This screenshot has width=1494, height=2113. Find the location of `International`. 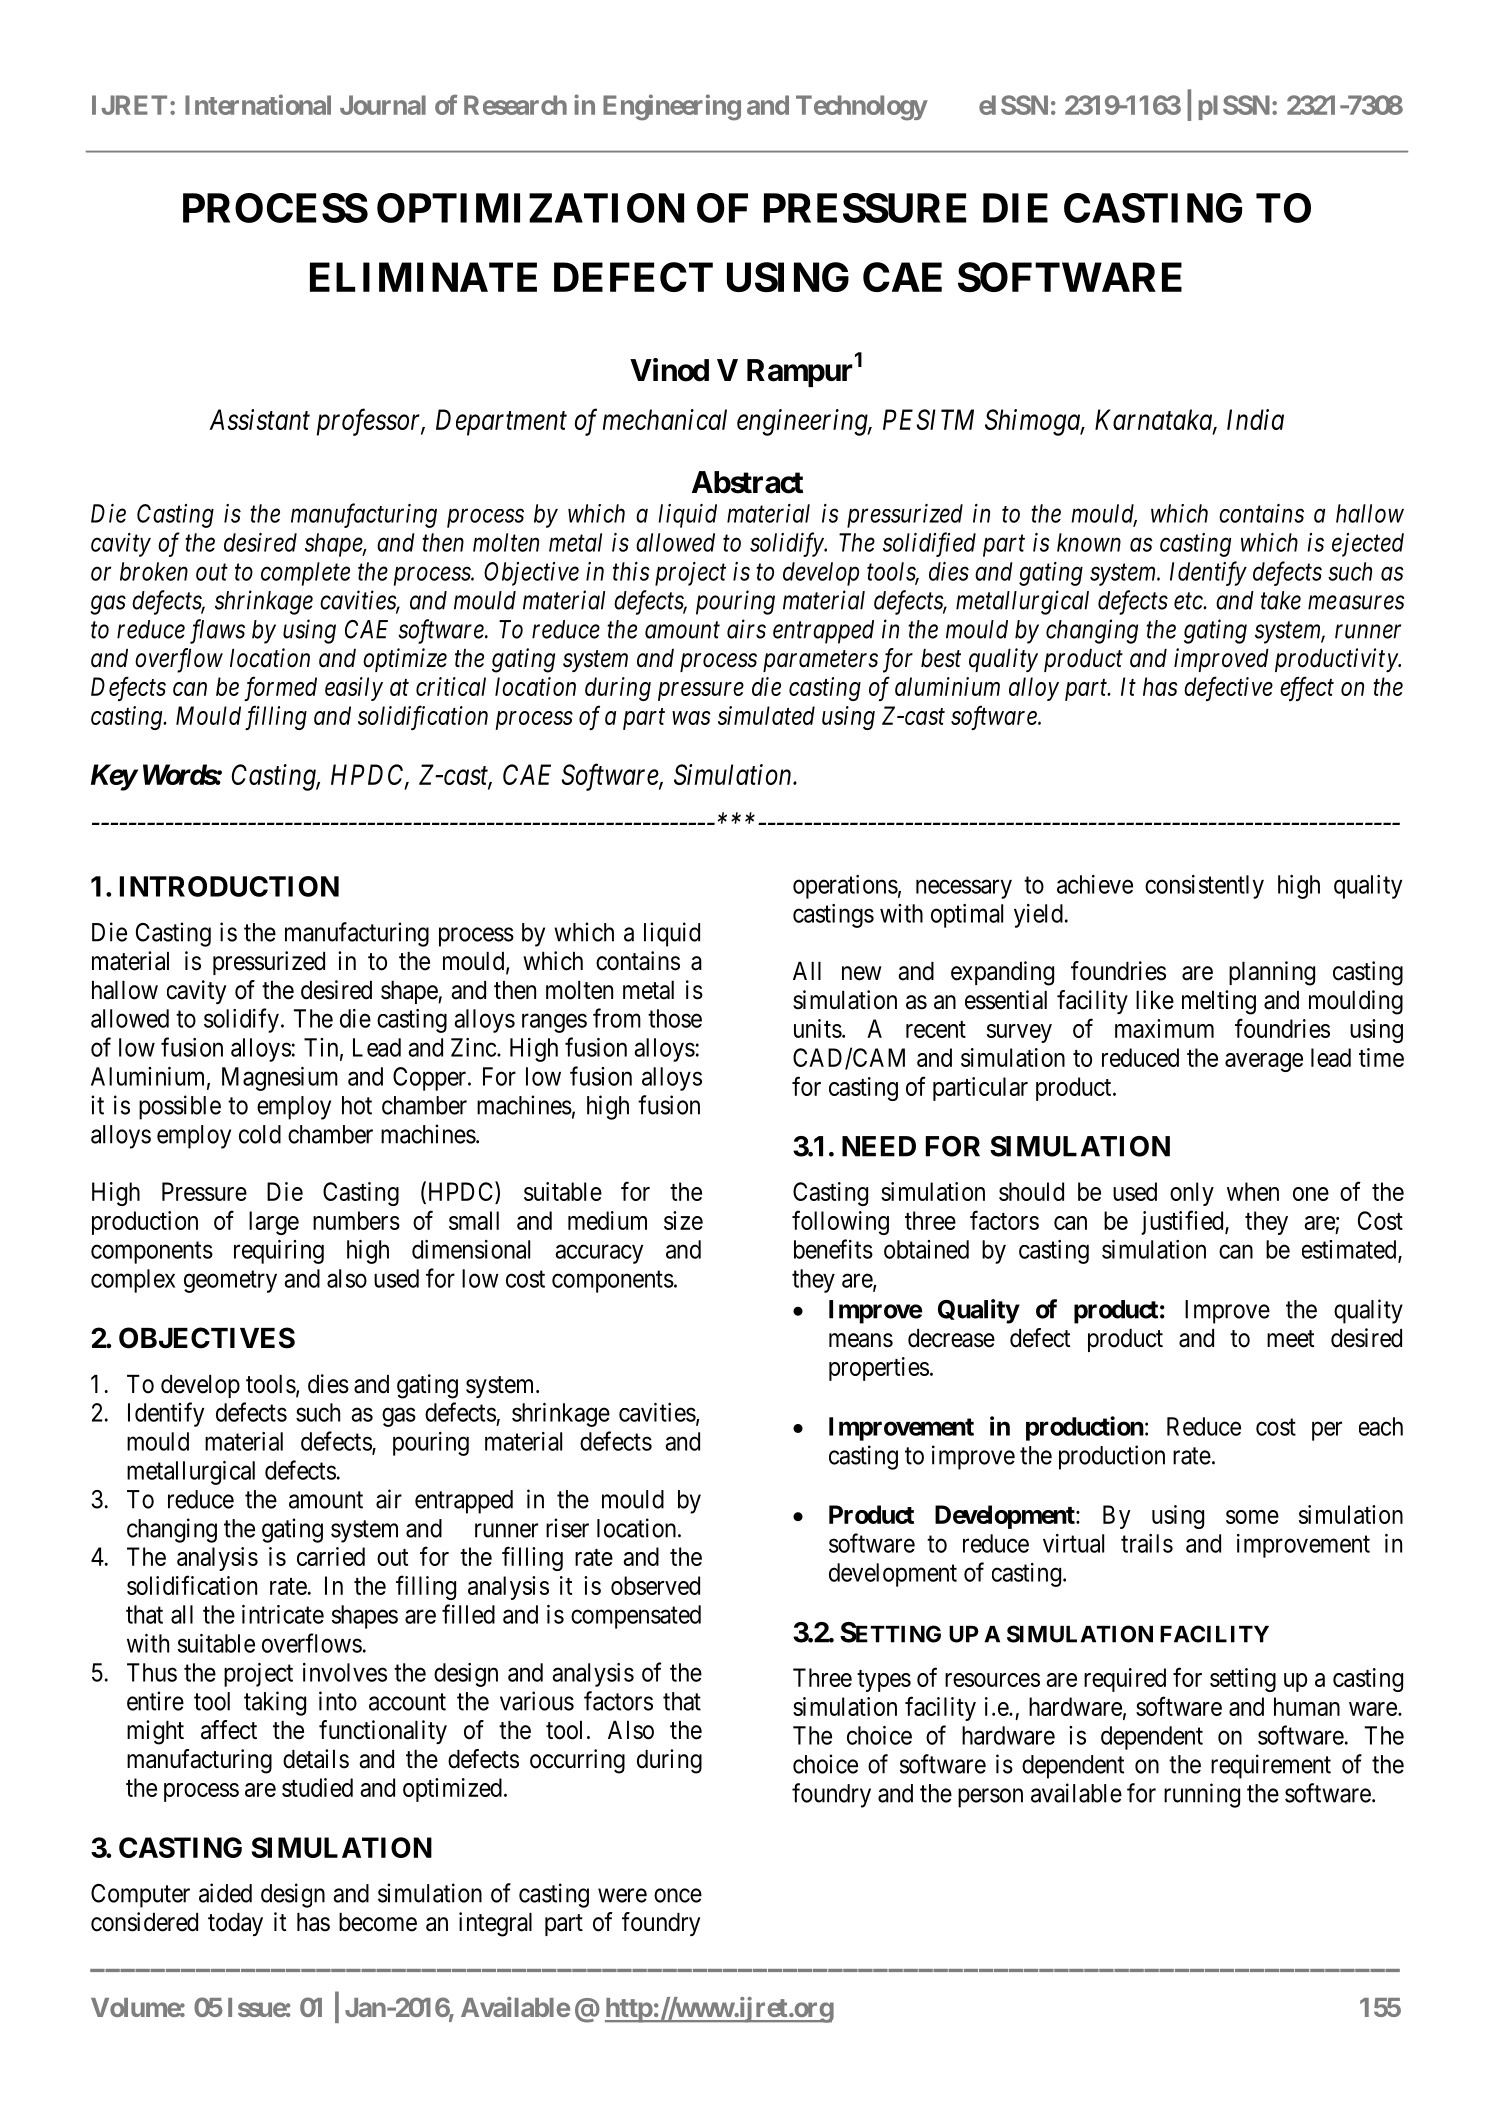

International is located at coordinates (258, 104).
